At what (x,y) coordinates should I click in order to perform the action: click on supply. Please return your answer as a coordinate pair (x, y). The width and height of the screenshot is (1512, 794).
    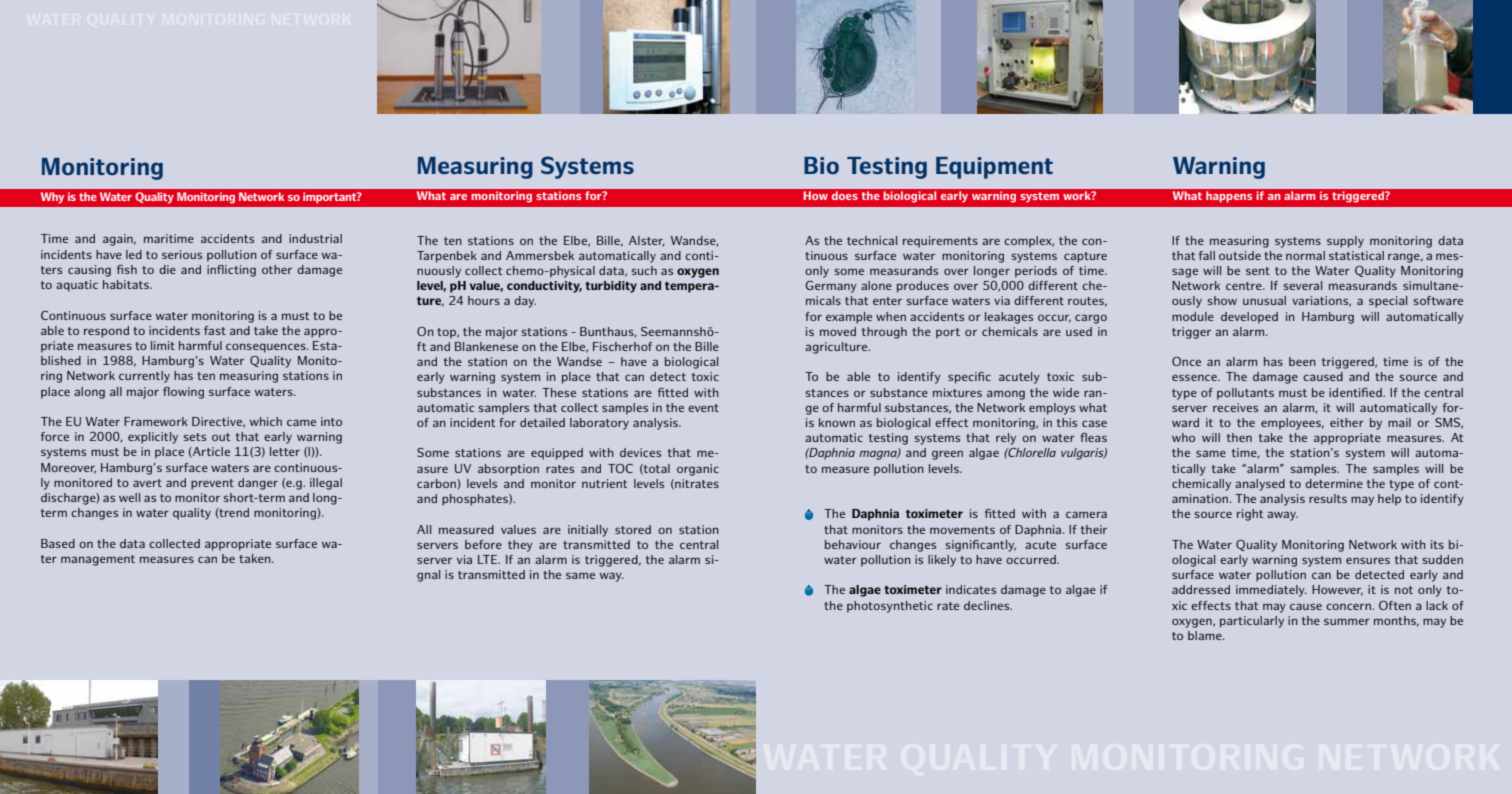
    Looking at the image, I should click on (1345, 242).
